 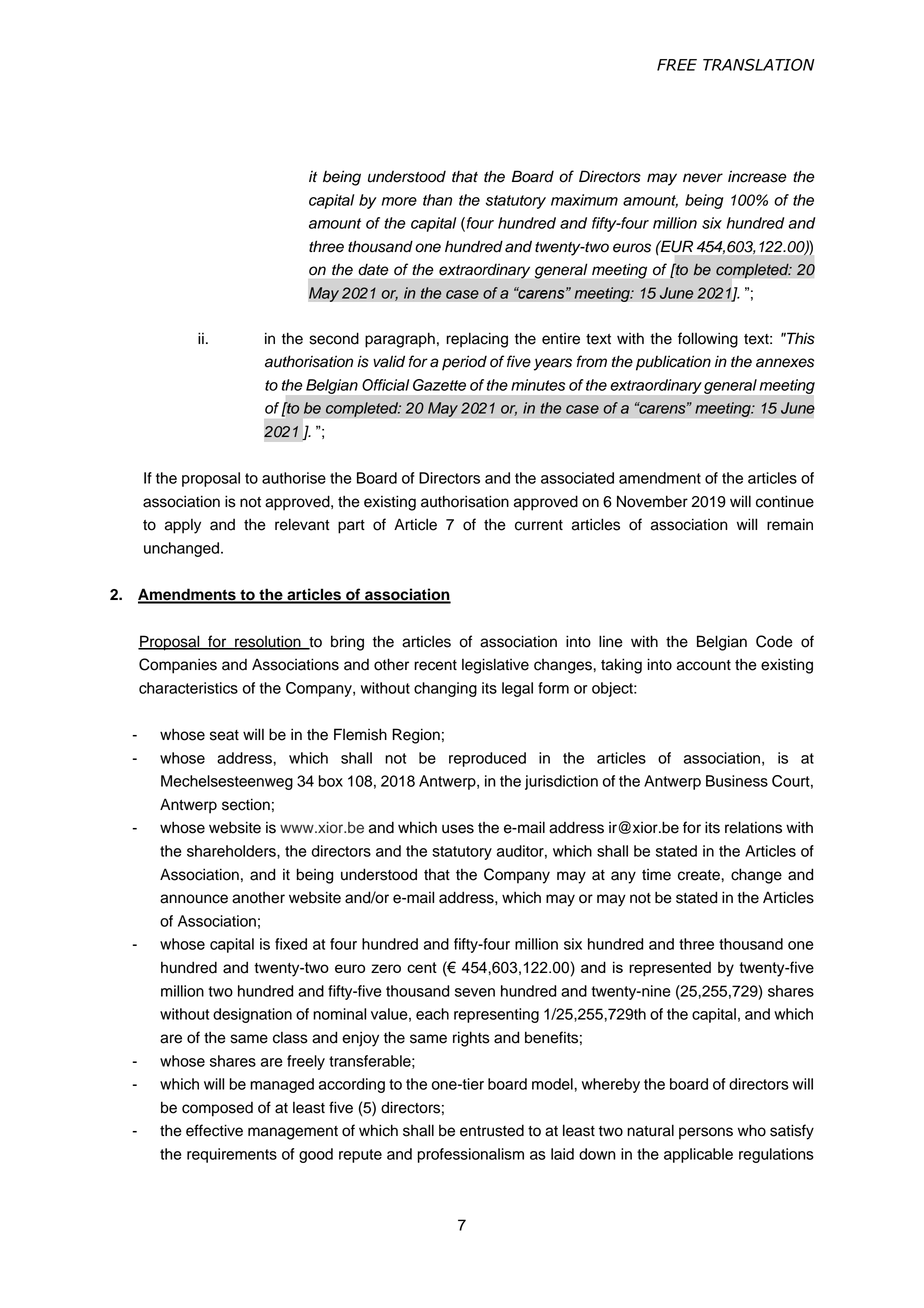 I want to click on than, so click(x=437, y=200).
